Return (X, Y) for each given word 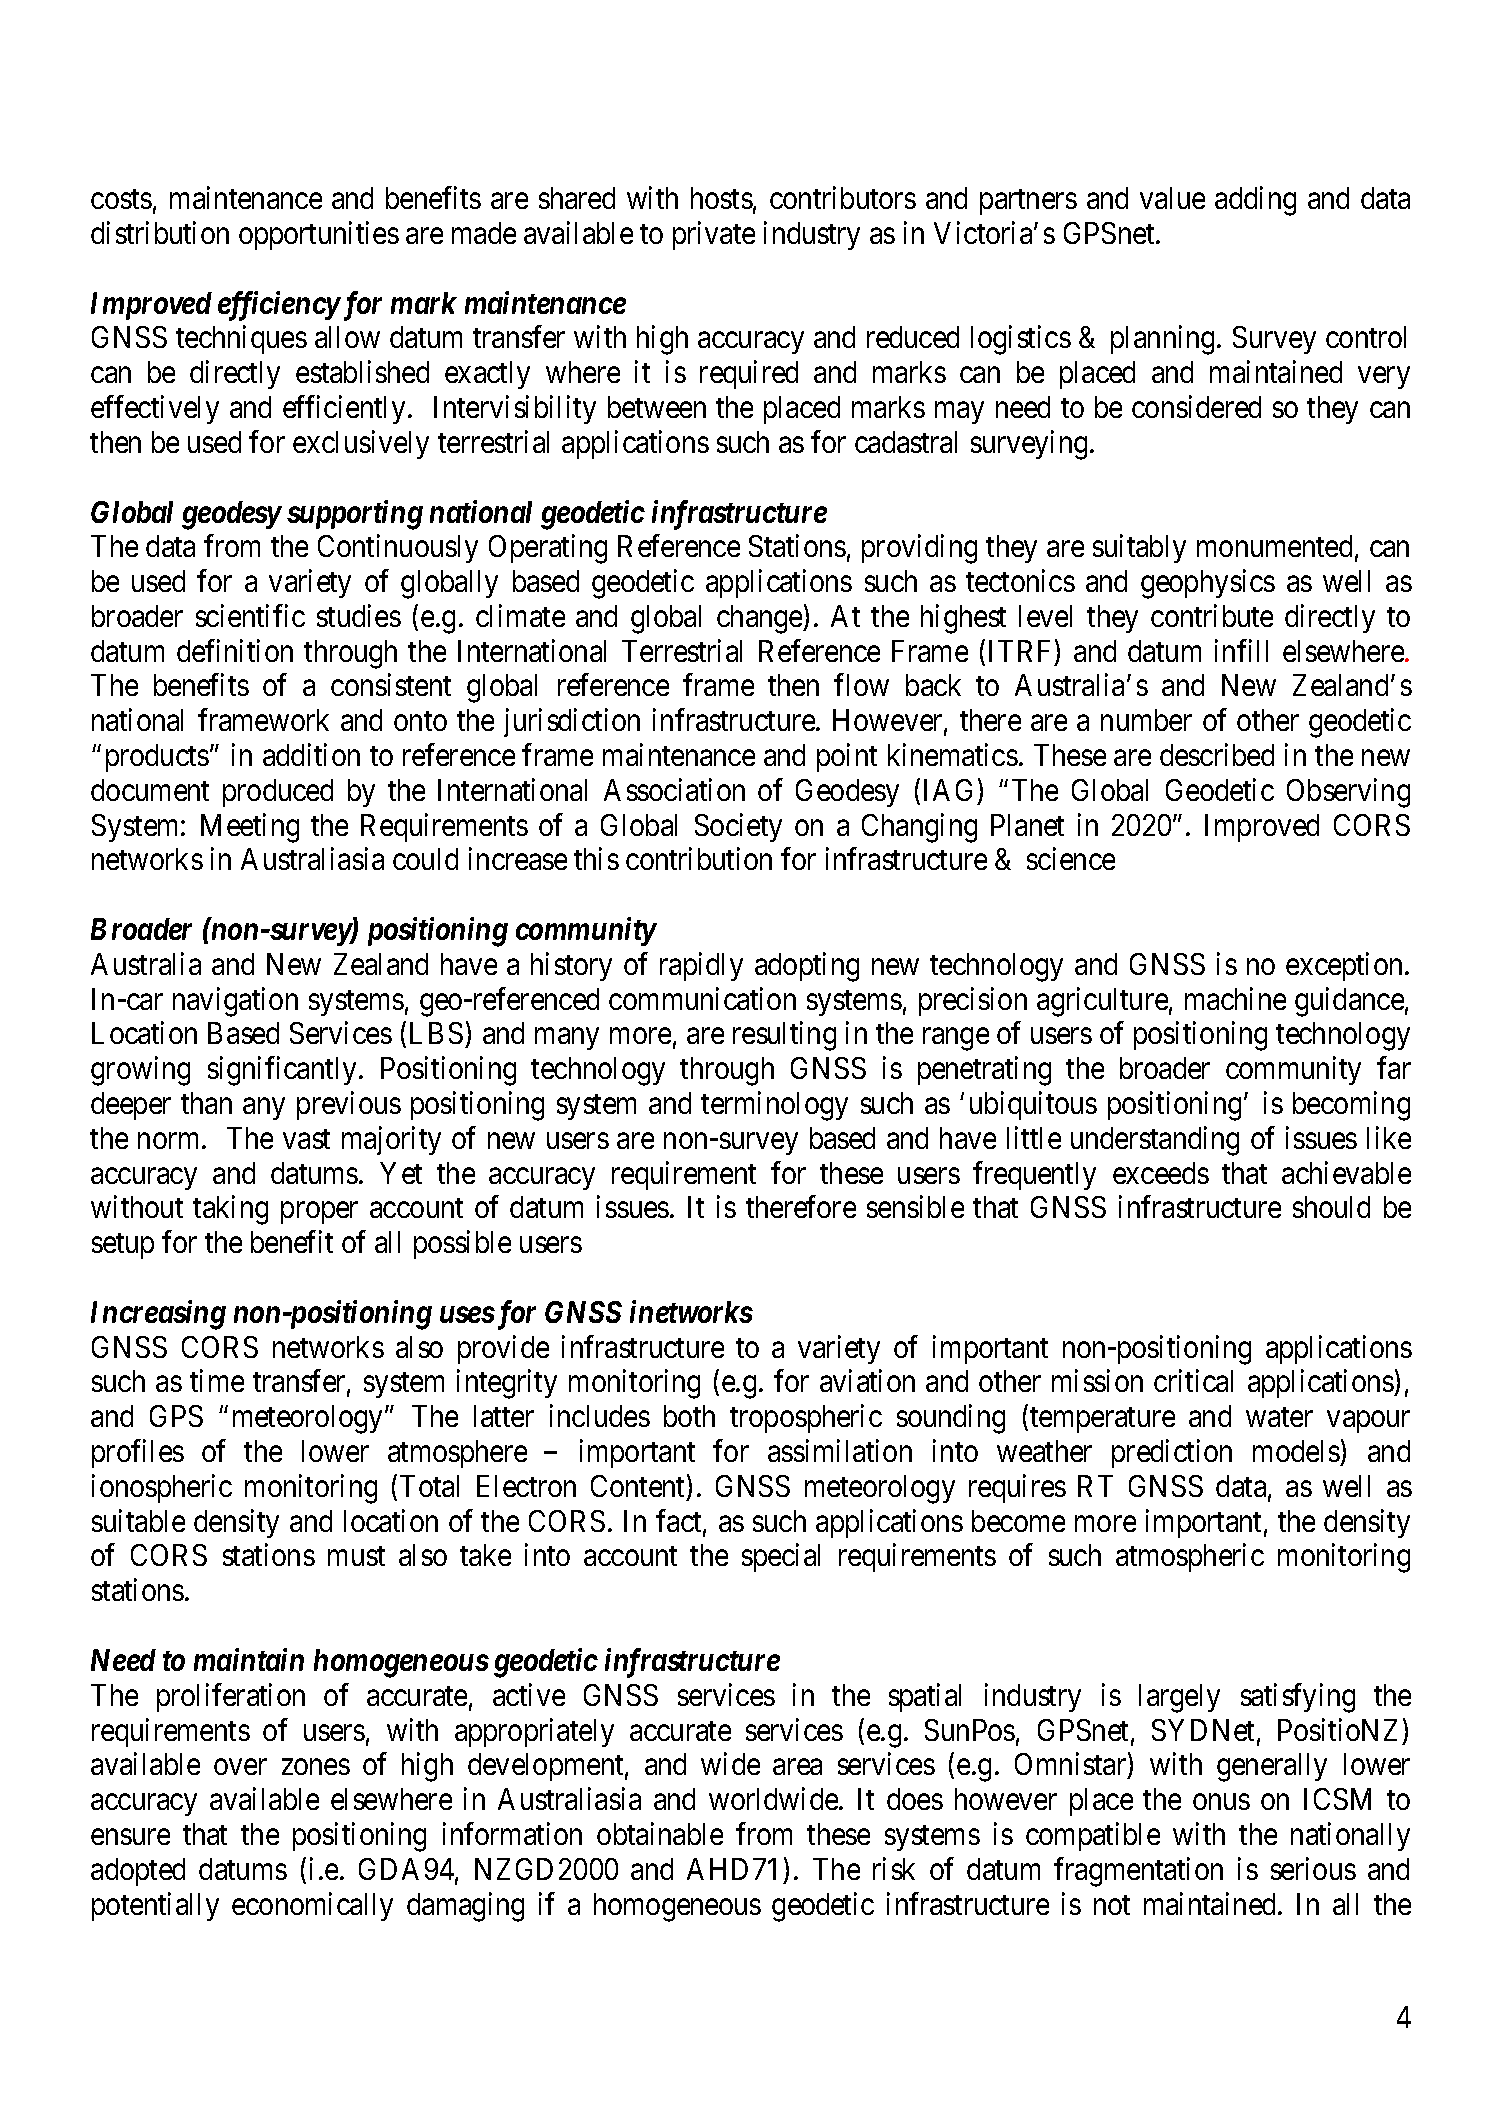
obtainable (660, 1833)
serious (1313, 1868)
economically (312, 1906)
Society (738, 827)
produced (278, 793)
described (1217, 754)
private (714, 235)
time (217, 1381)
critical (1193, 1381)
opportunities (319, 235)
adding (1255, 201)
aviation (867, 1381)
